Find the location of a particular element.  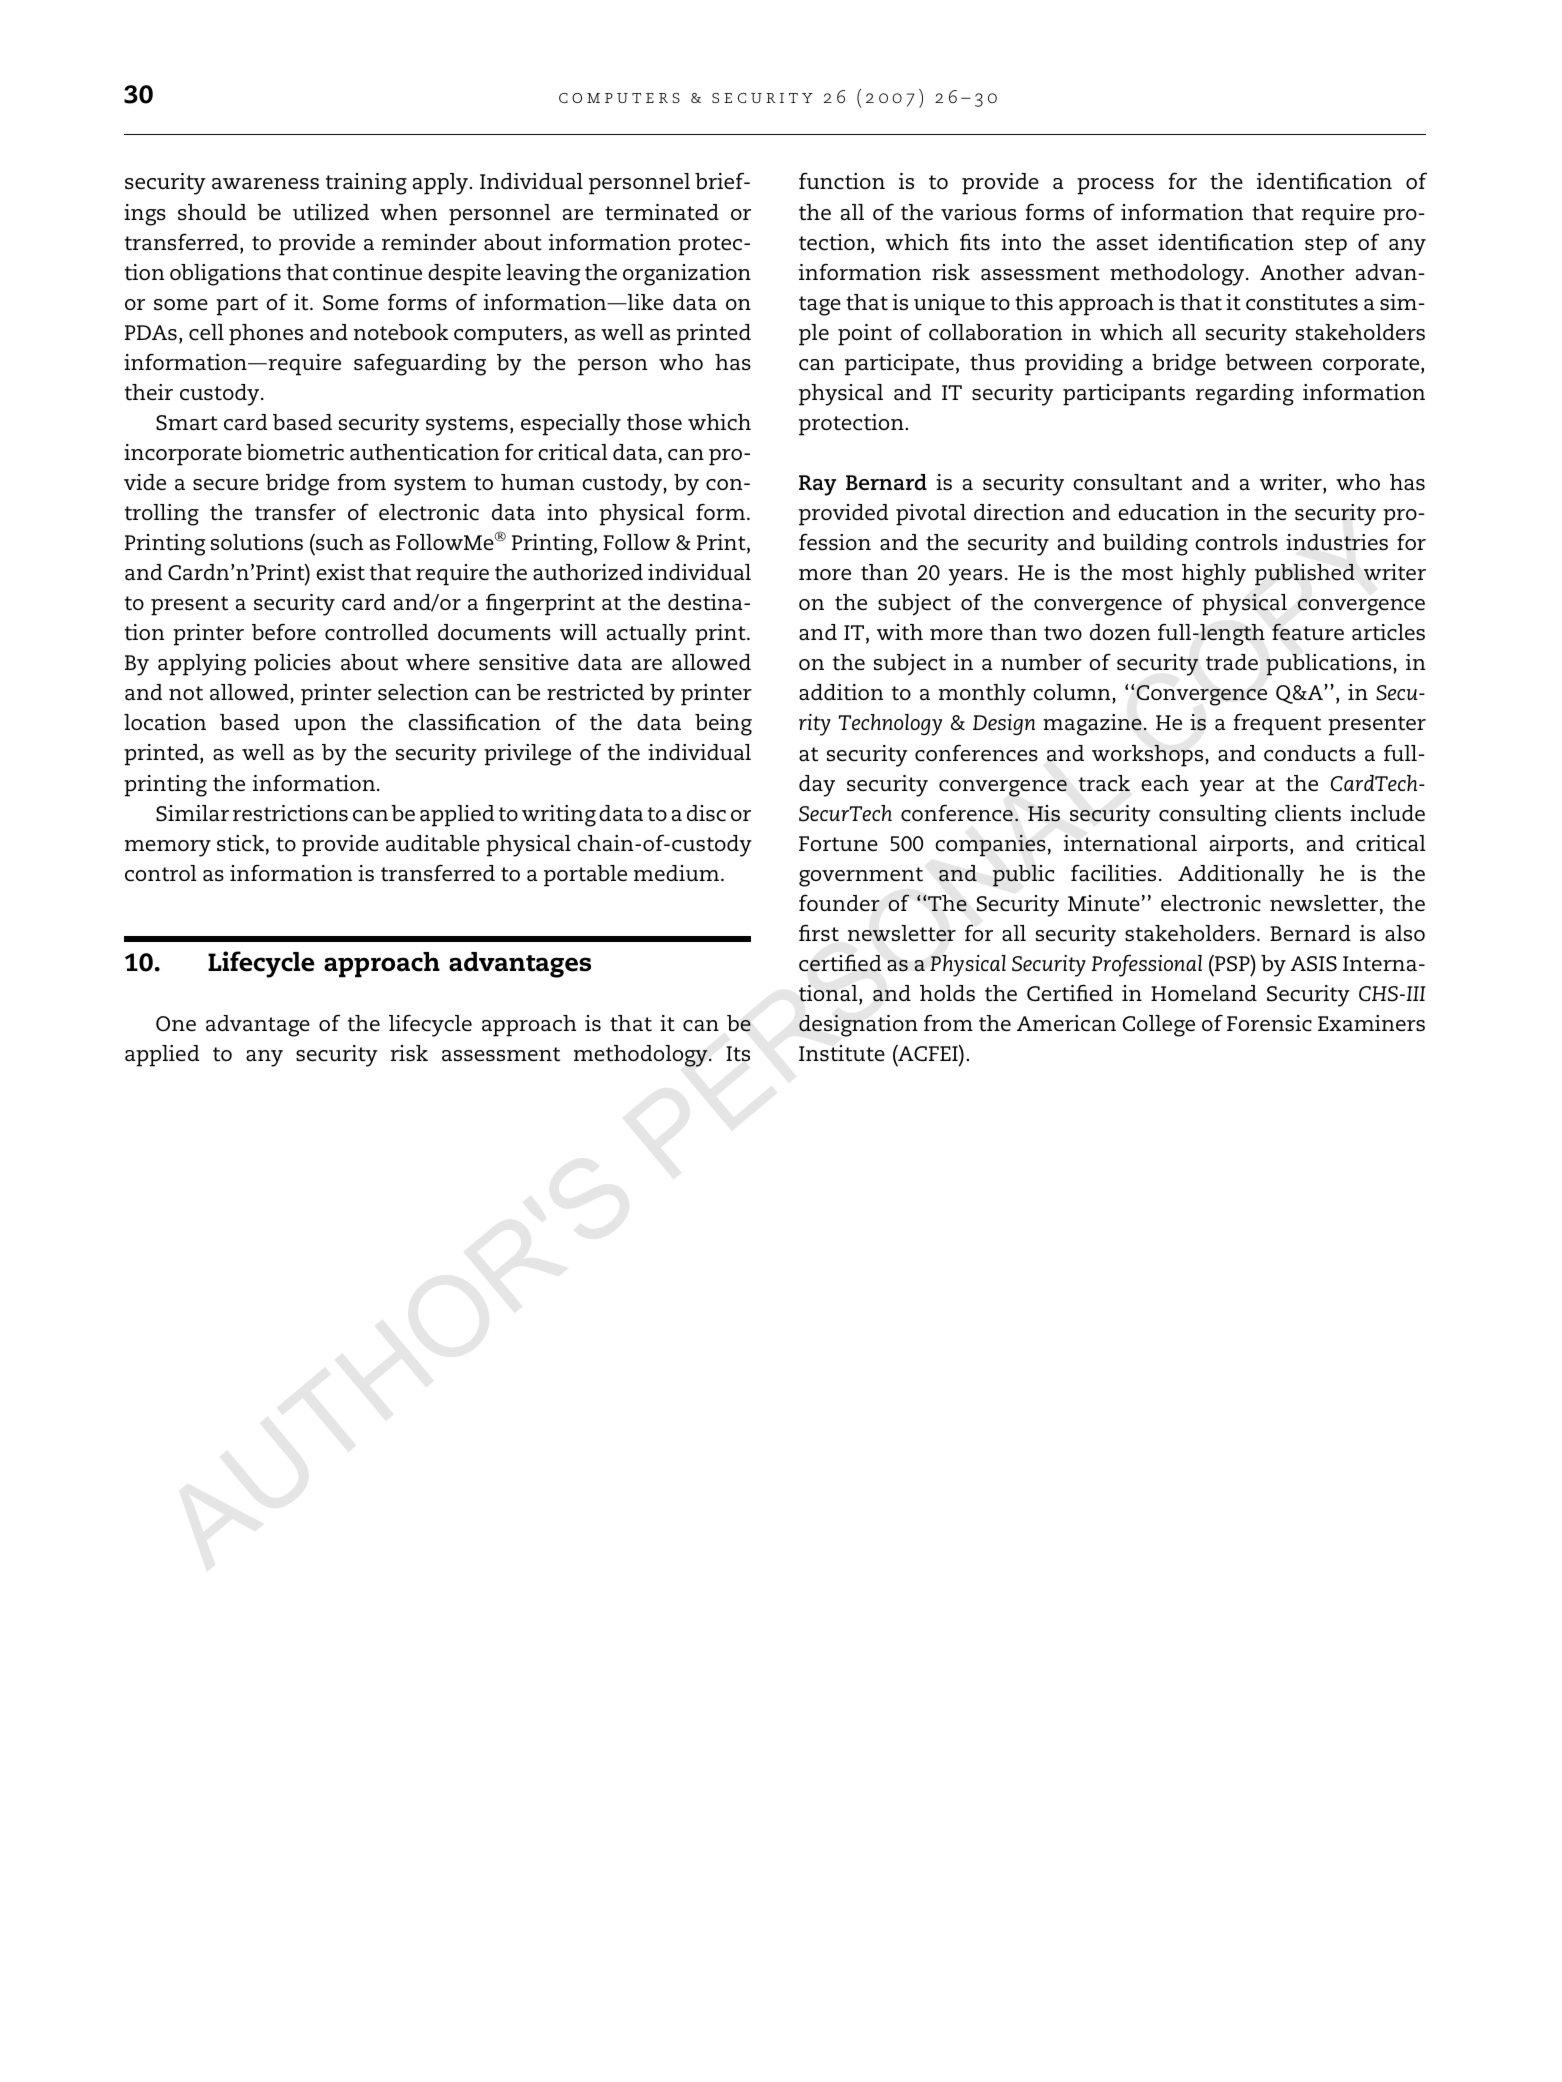

Forensic is located at coordinates (1269, 1023).
